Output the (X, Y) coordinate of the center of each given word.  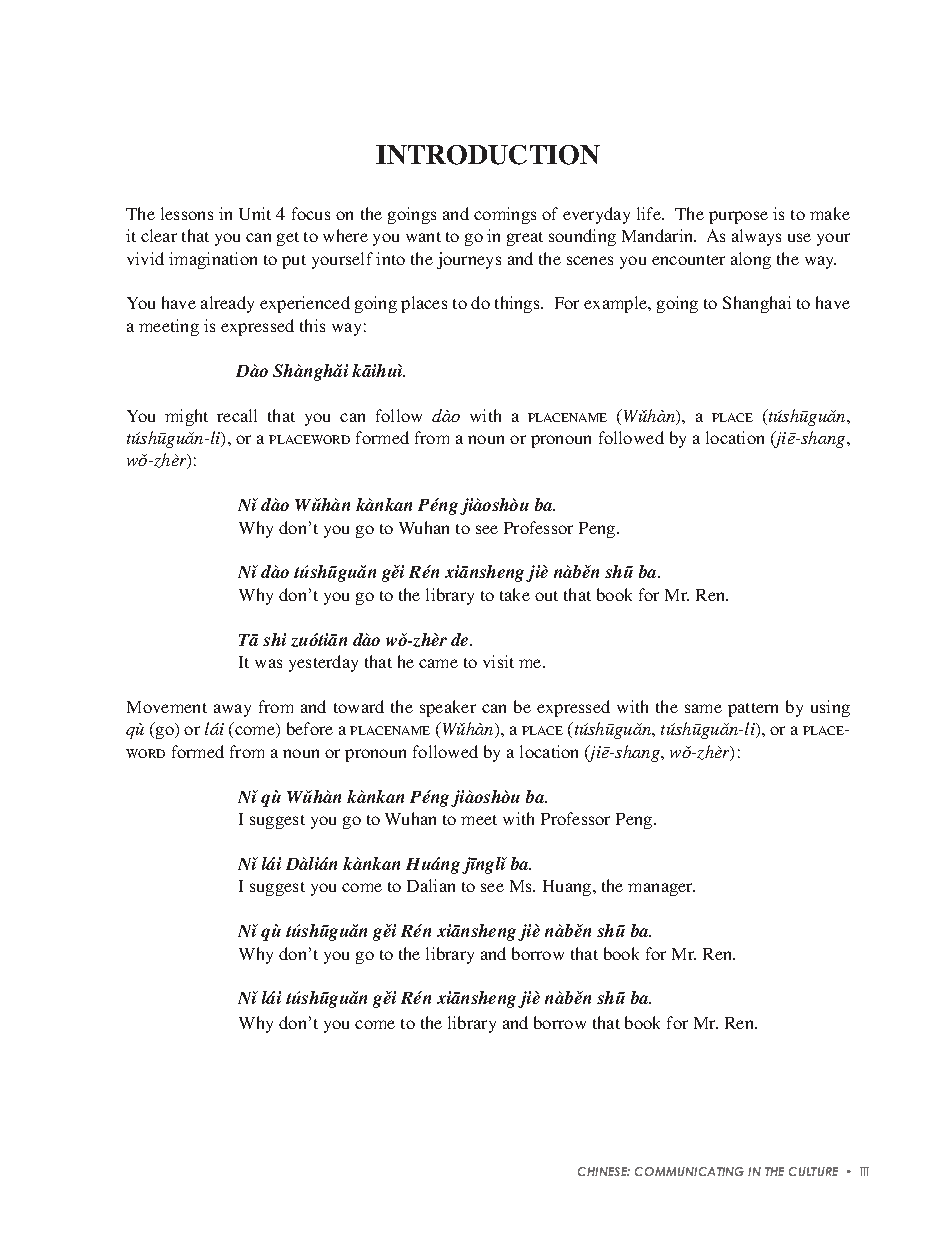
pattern (753, 710)
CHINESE (604, 1171)
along (751, 260)
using (830, 708)
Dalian (431, 885)
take (515, 594)
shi (274, 639)
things (518, 304)
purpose (738, 217)
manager (661, 889)
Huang (568, 888)
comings (505, 215)
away (232, 710)
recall (237, 415)
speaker (448, 708)
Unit (255, 213)
